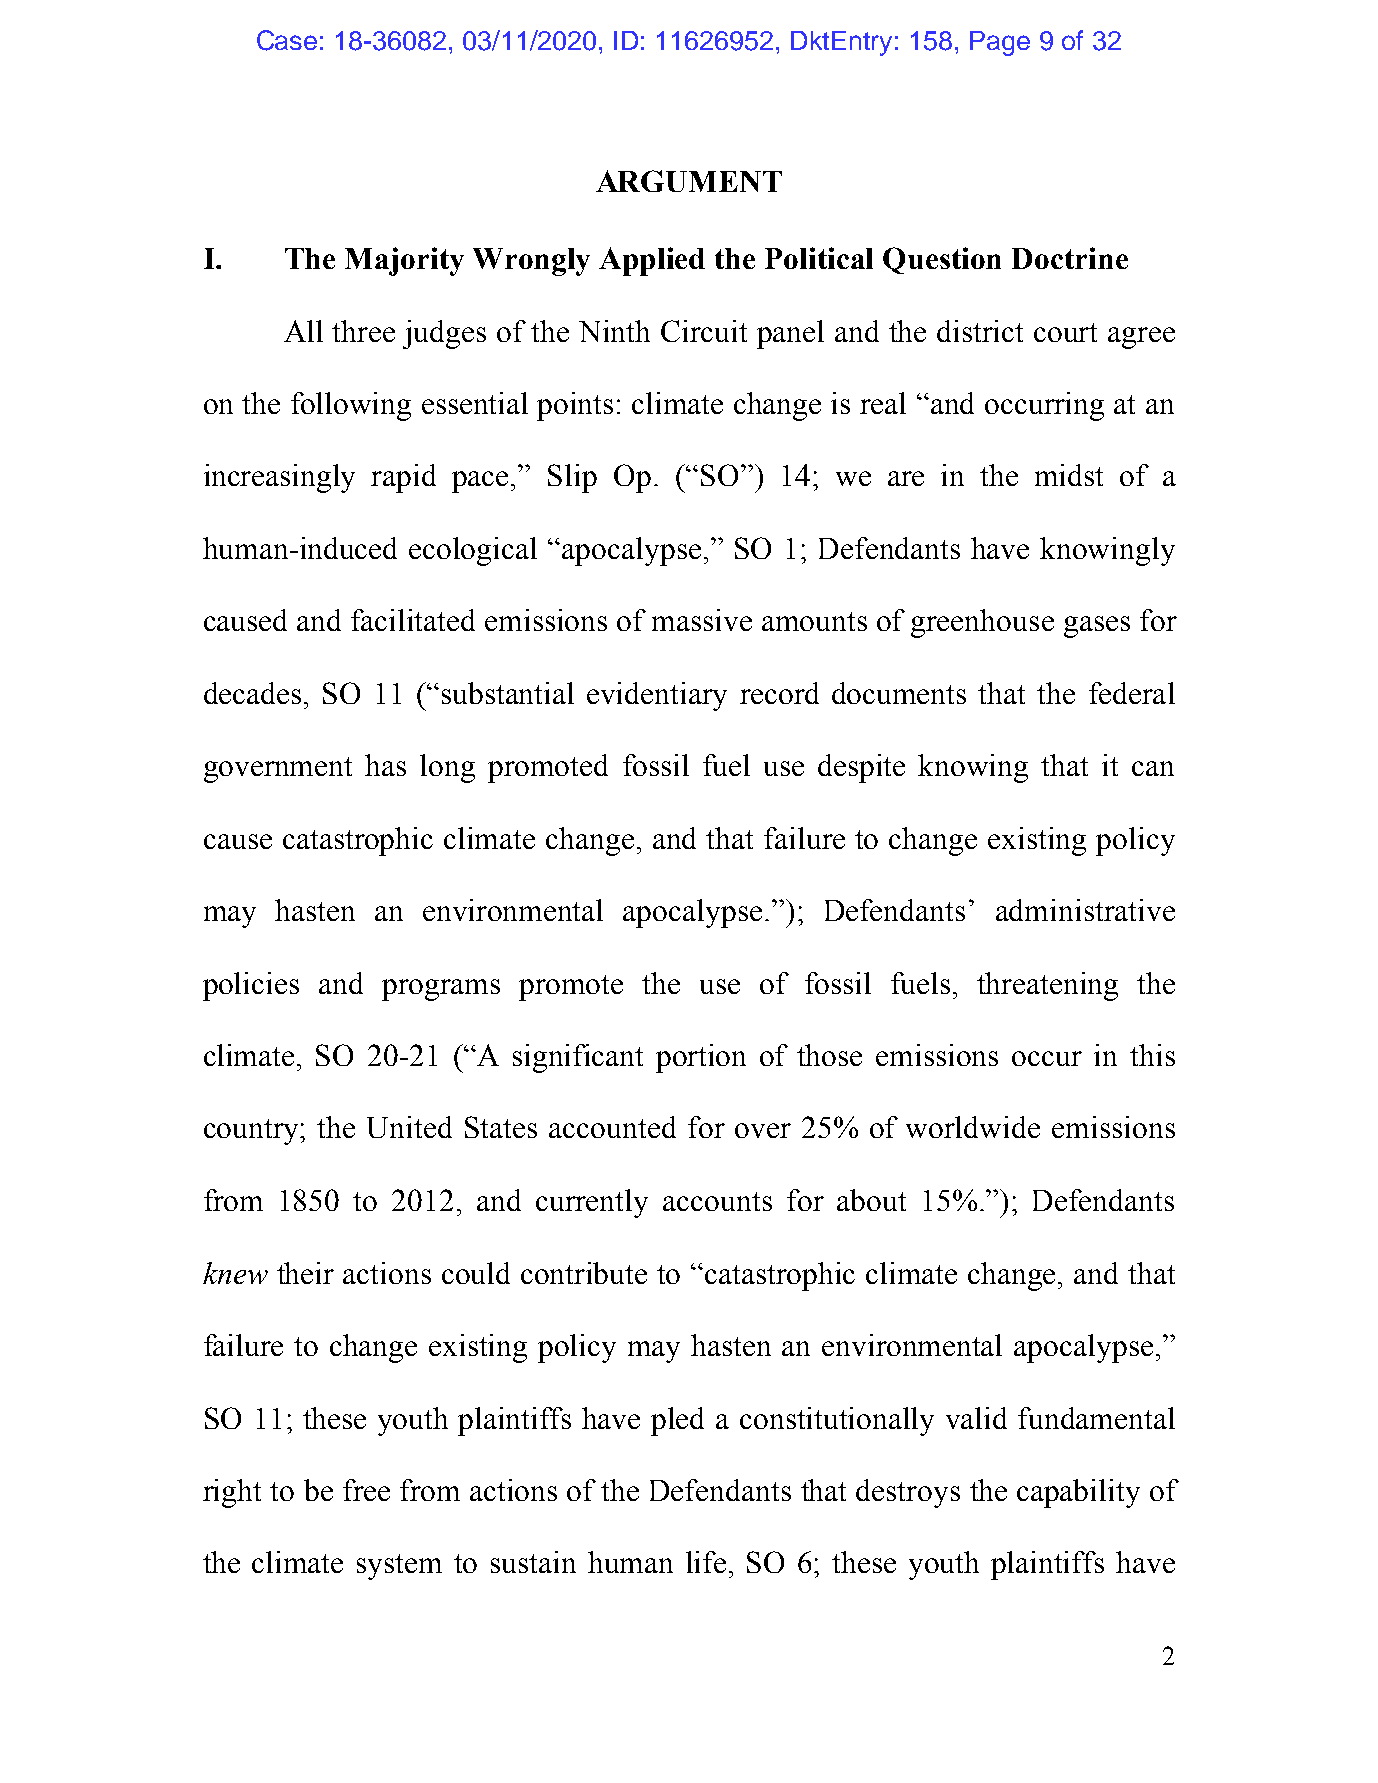  Describe the element at coordinates (1085, 910) in the page. I see `administrative` at that location.
